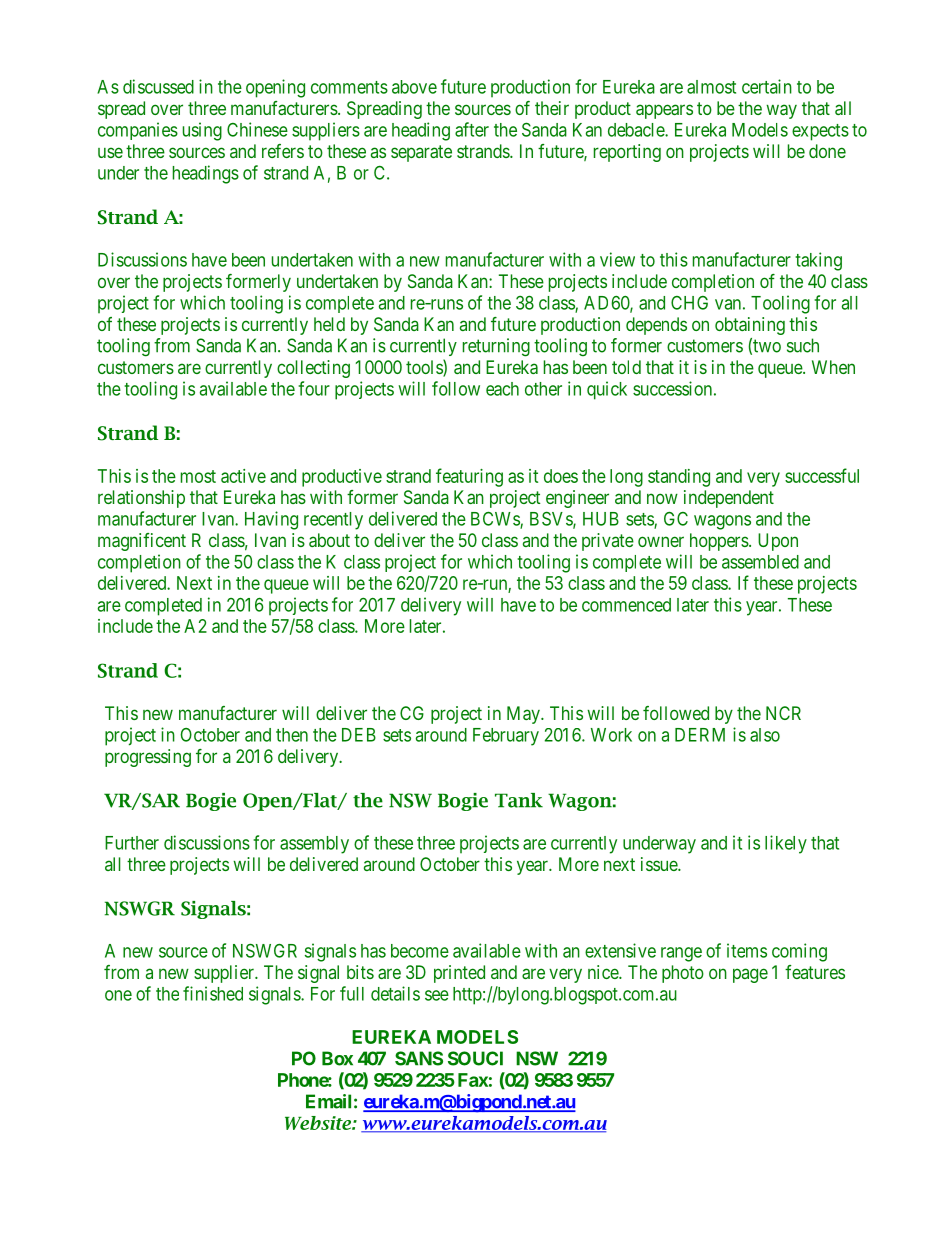 This screenshot has height=1233, width=952. I want to click on finished, so click(213, 993).
